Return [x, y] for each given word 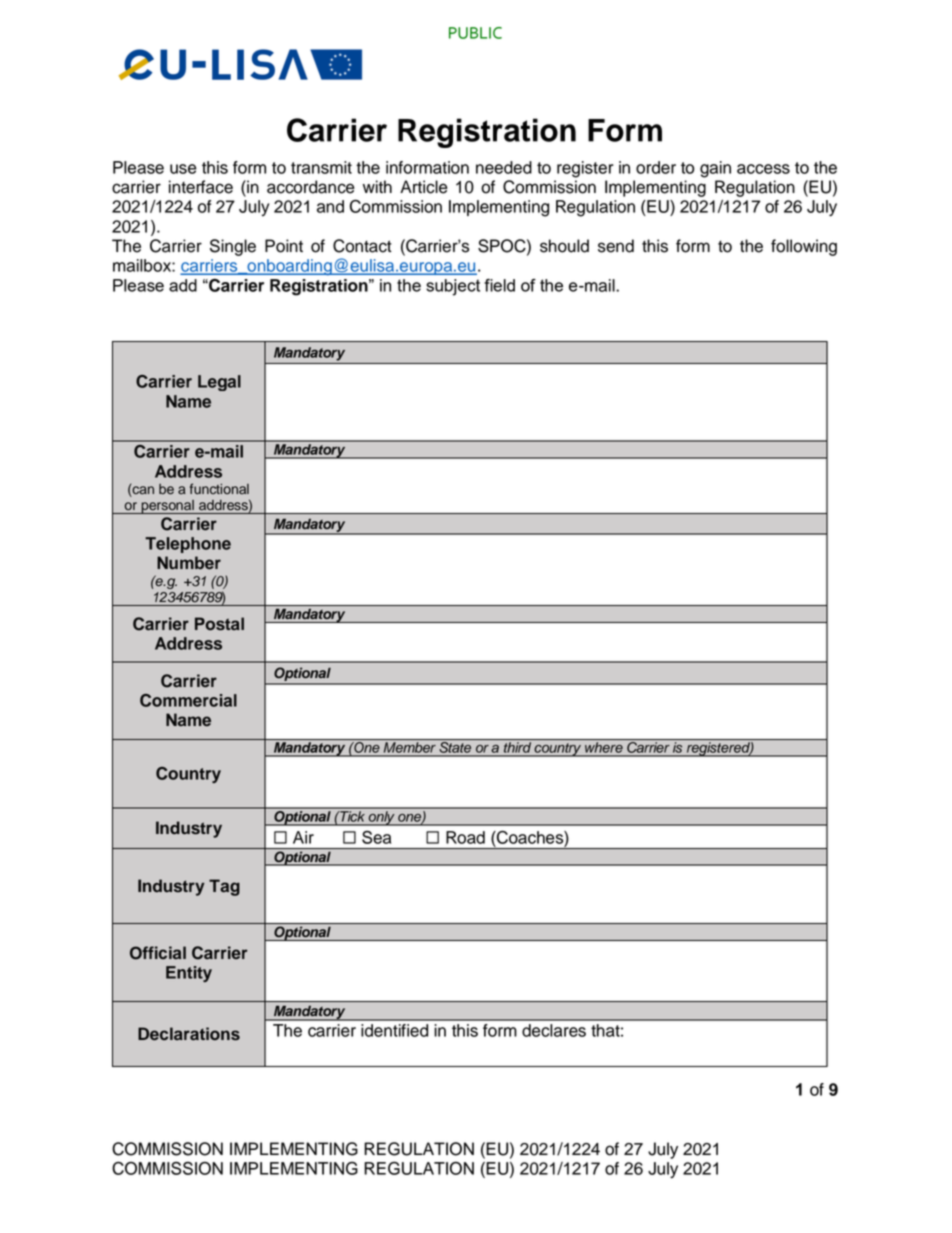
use [183, 169]
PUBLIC [475, 33]
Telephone [188, 545]
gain [715, 169]
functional [219, 489]
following [804, 247]
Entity [189, 974]
